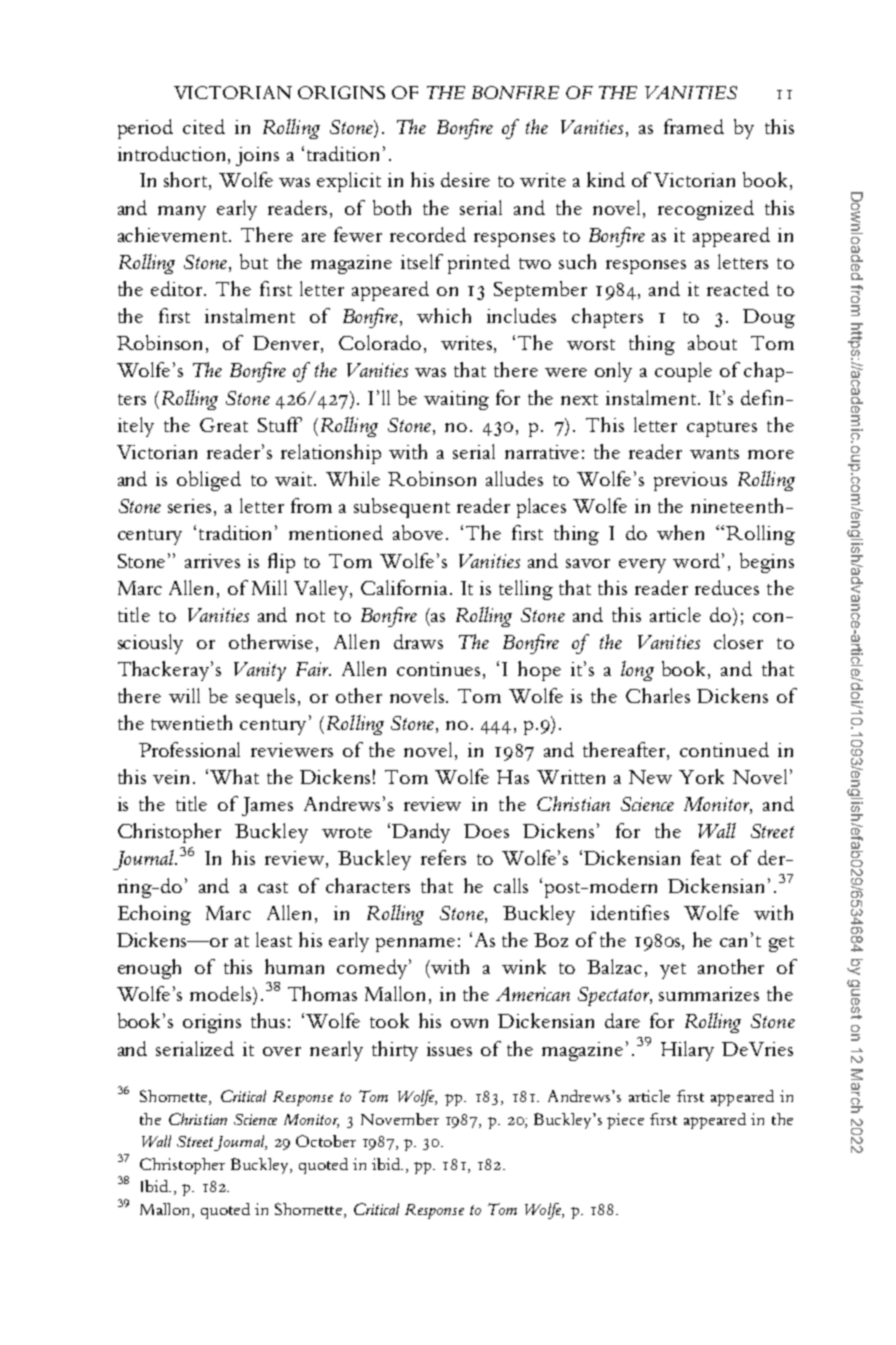 This image has height=1345, width=896. Describe the element at coordinates (465, 179) in the image. I see `desire` at that location.
